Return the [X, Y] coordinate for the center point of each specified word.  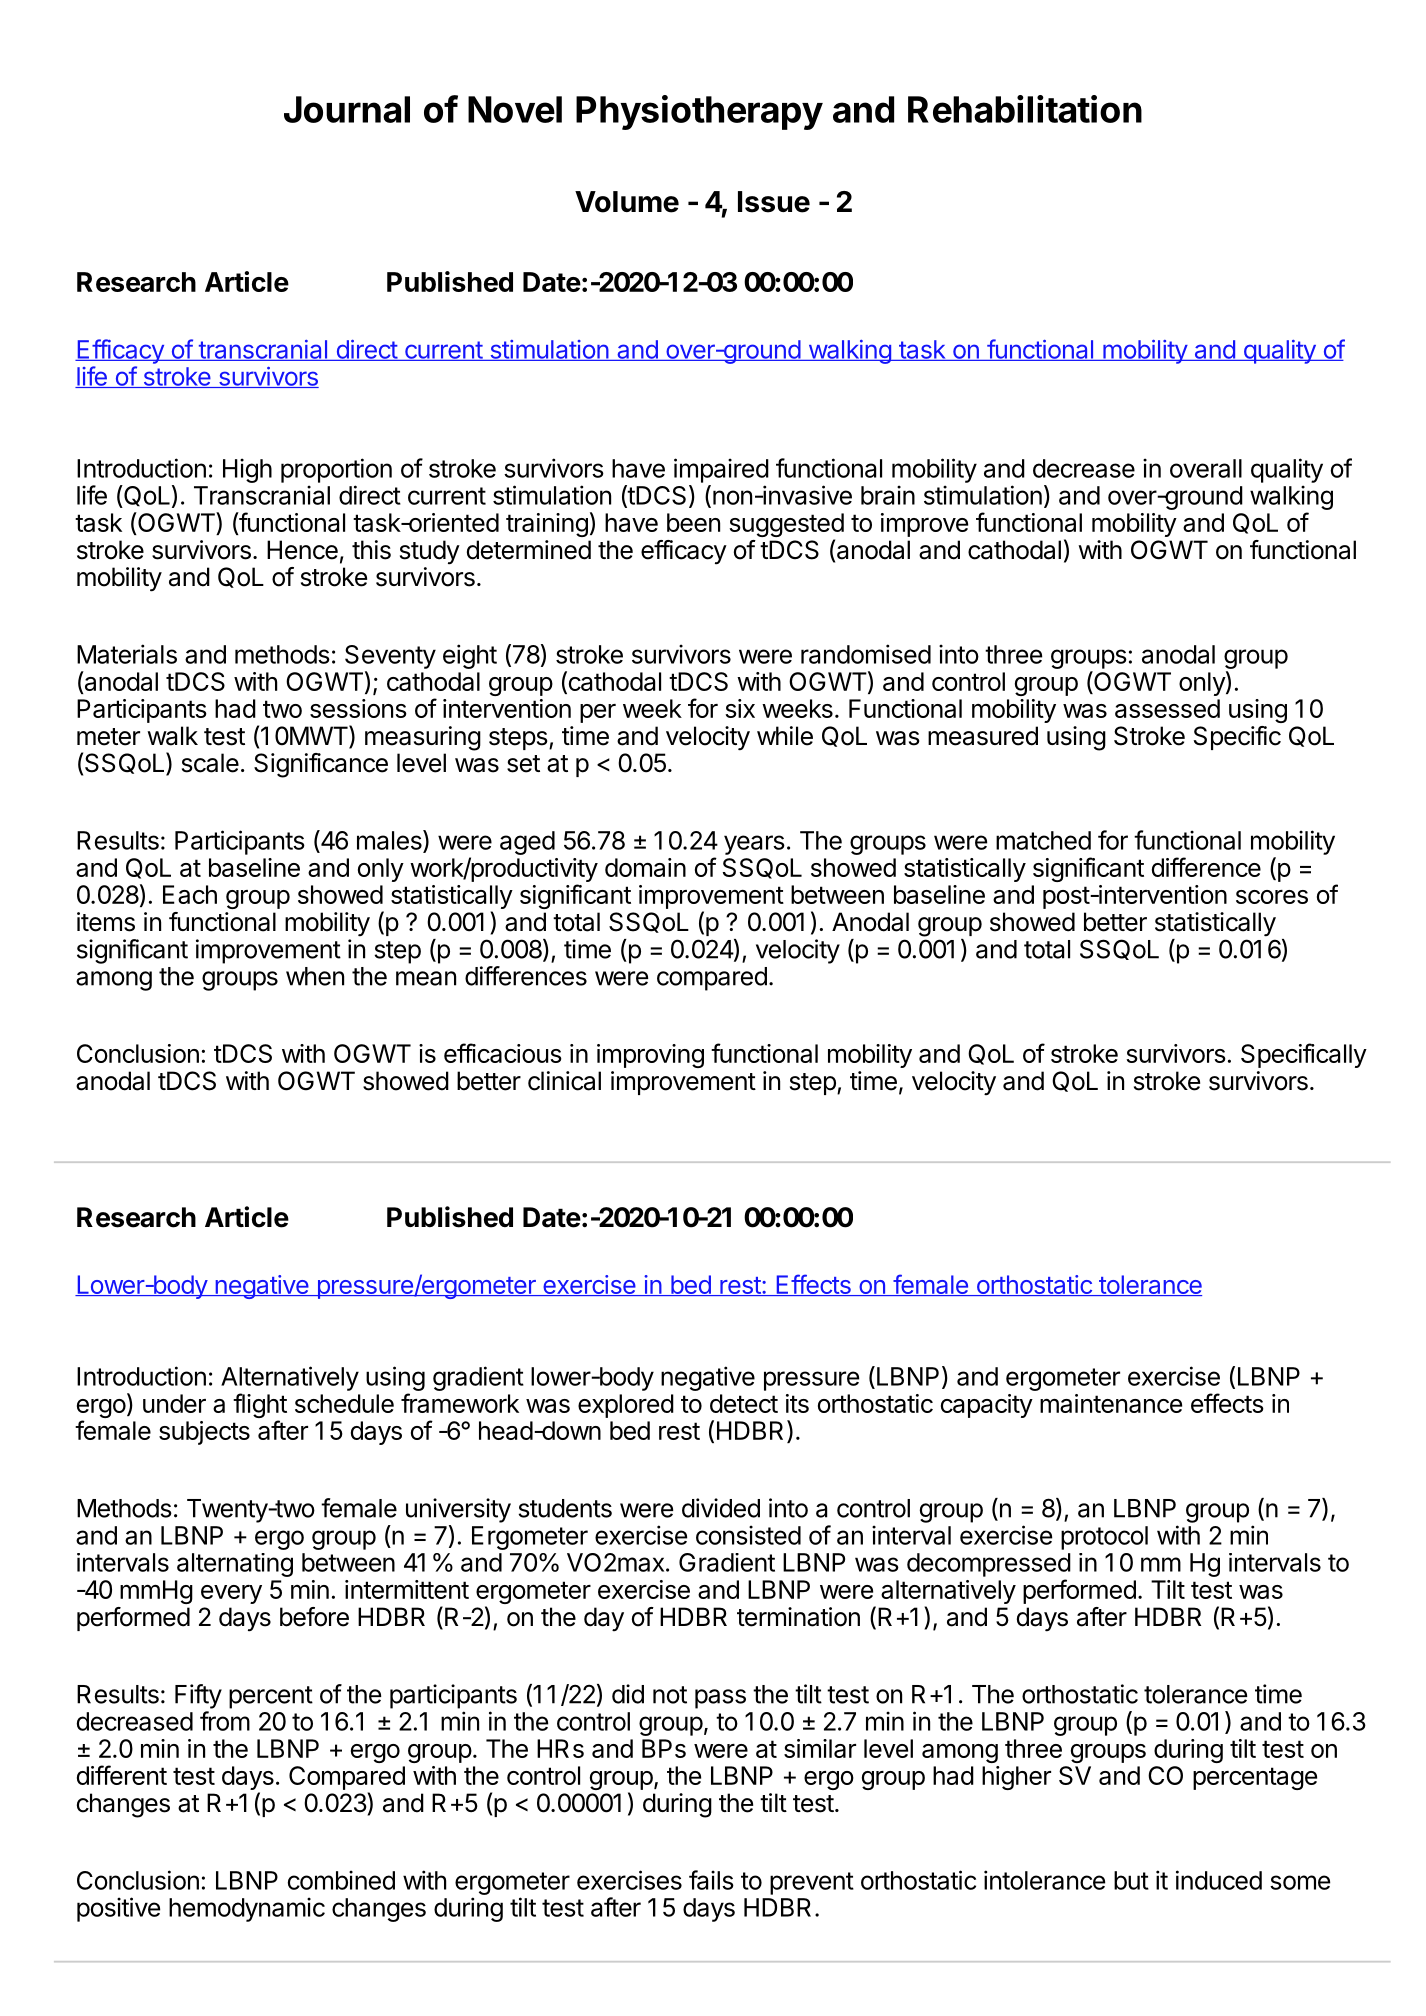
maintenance [1111, 1403]
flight [260, 1407]
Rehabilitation [1025, 109]
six [740, 708]
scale [210, 763]
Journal [347, 109]
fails [711, 1880]
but [1131, 1880]
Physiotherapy [699, 112]
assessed [1167, 708]
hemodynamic [247, 1909]
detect [744, 1403]
